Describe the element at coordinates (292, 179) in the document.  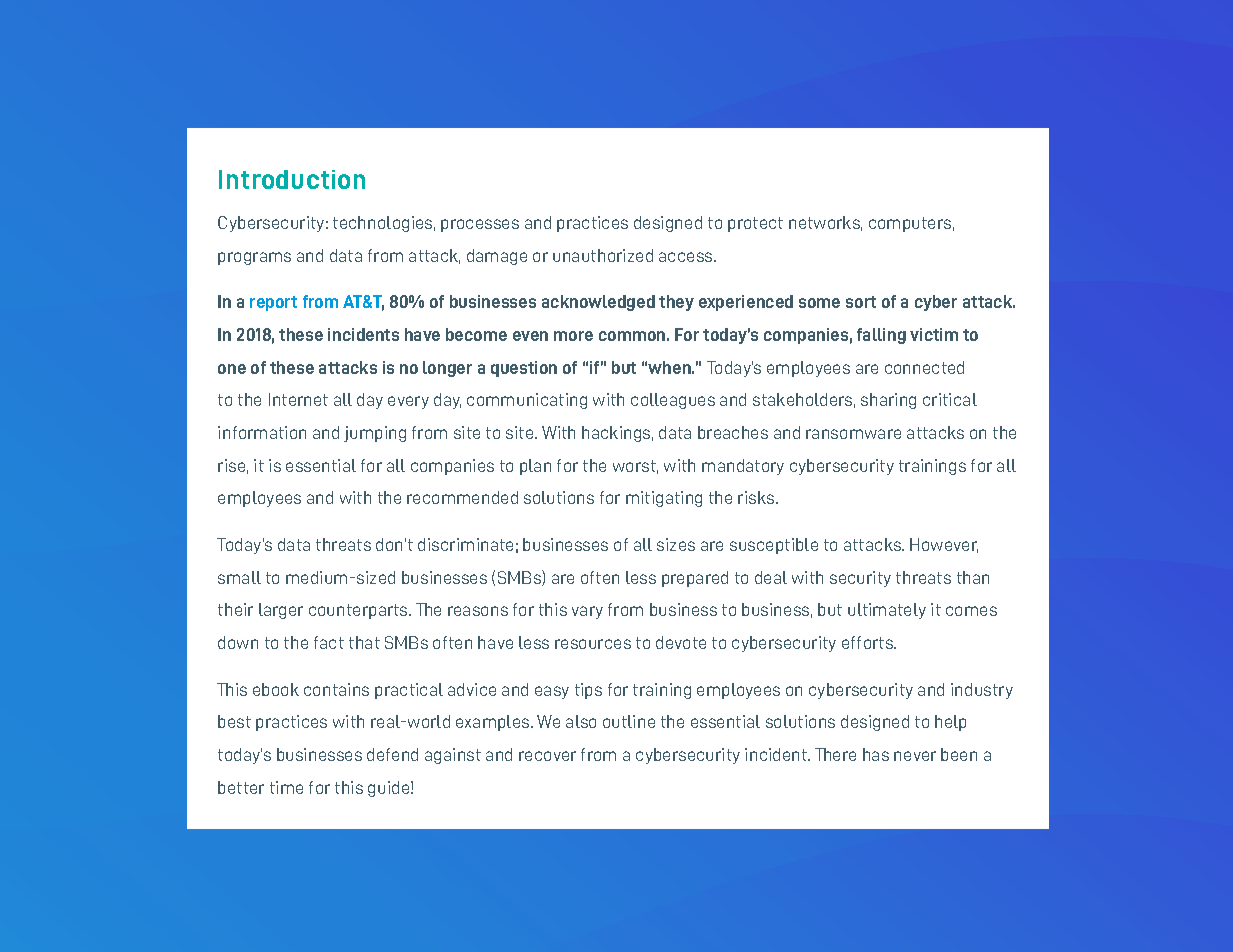
I see `Introduction` at that location.
